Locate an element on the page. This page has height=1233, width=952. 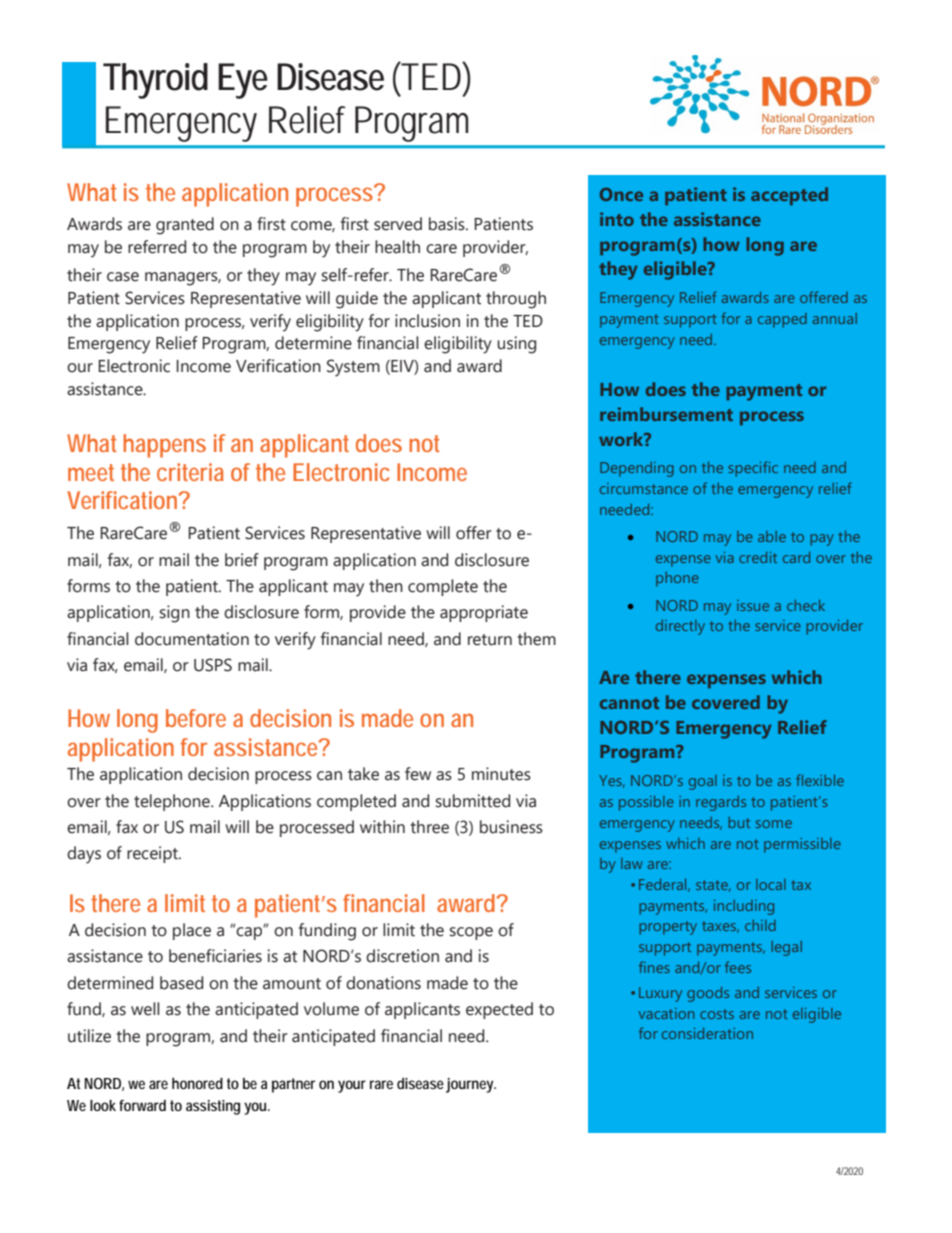
goal is located at coordinates (703, 782).
